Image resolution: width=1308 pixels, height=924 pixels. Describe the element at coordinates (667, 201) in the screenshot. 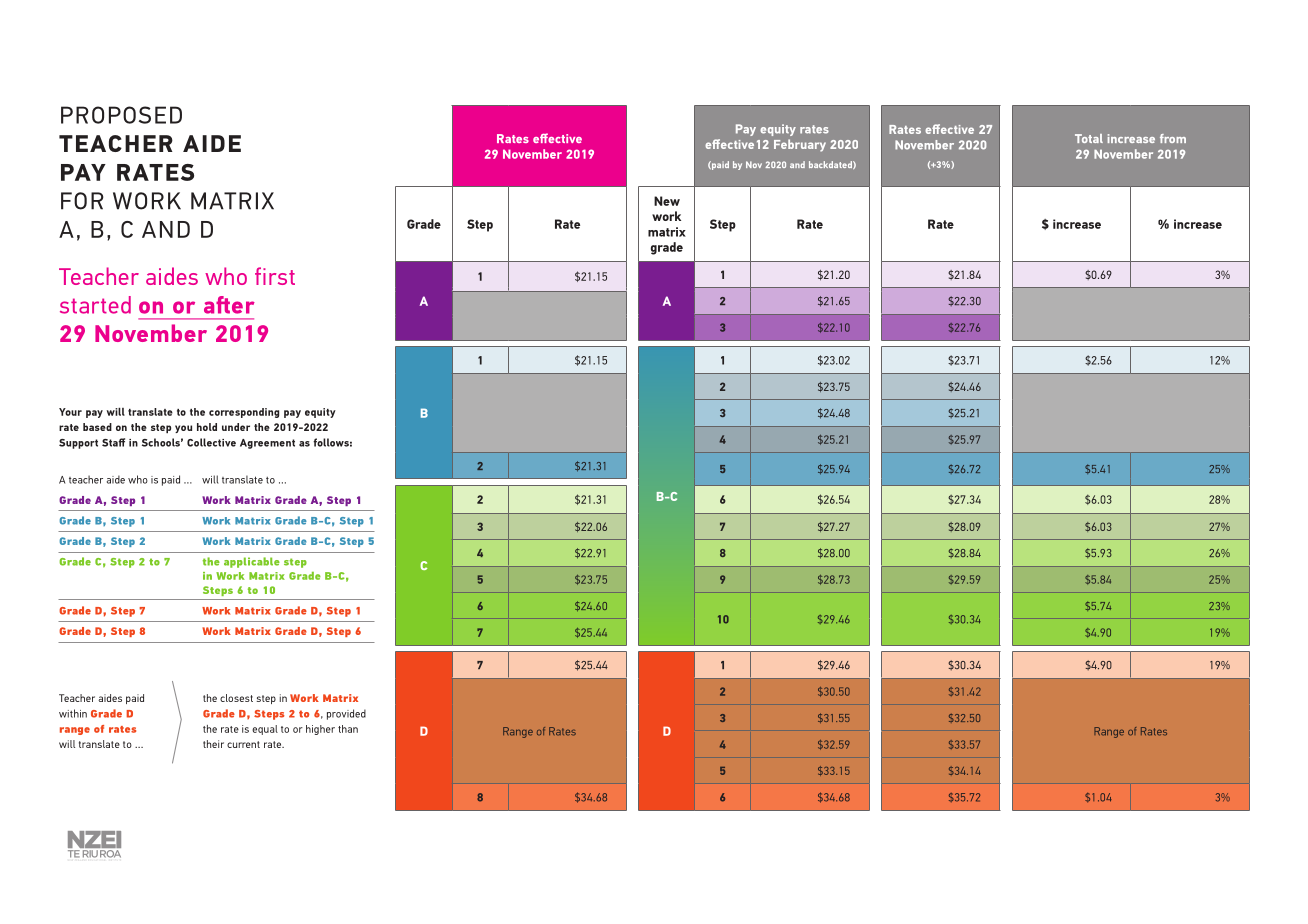

I see `New` at that location.
